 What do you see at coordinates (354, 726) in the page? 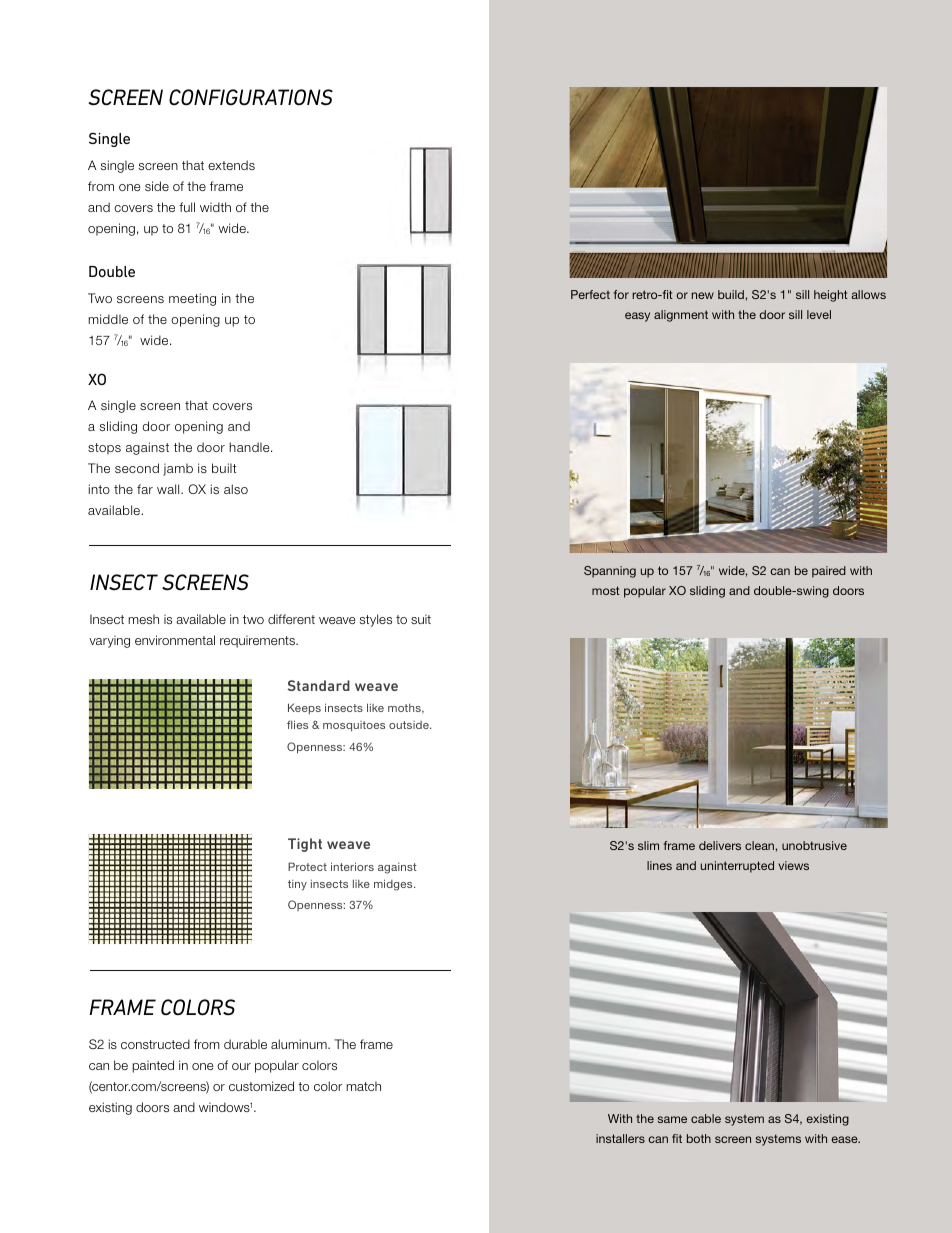
I see `mosquitoes` at bounding box center [354, 726].
